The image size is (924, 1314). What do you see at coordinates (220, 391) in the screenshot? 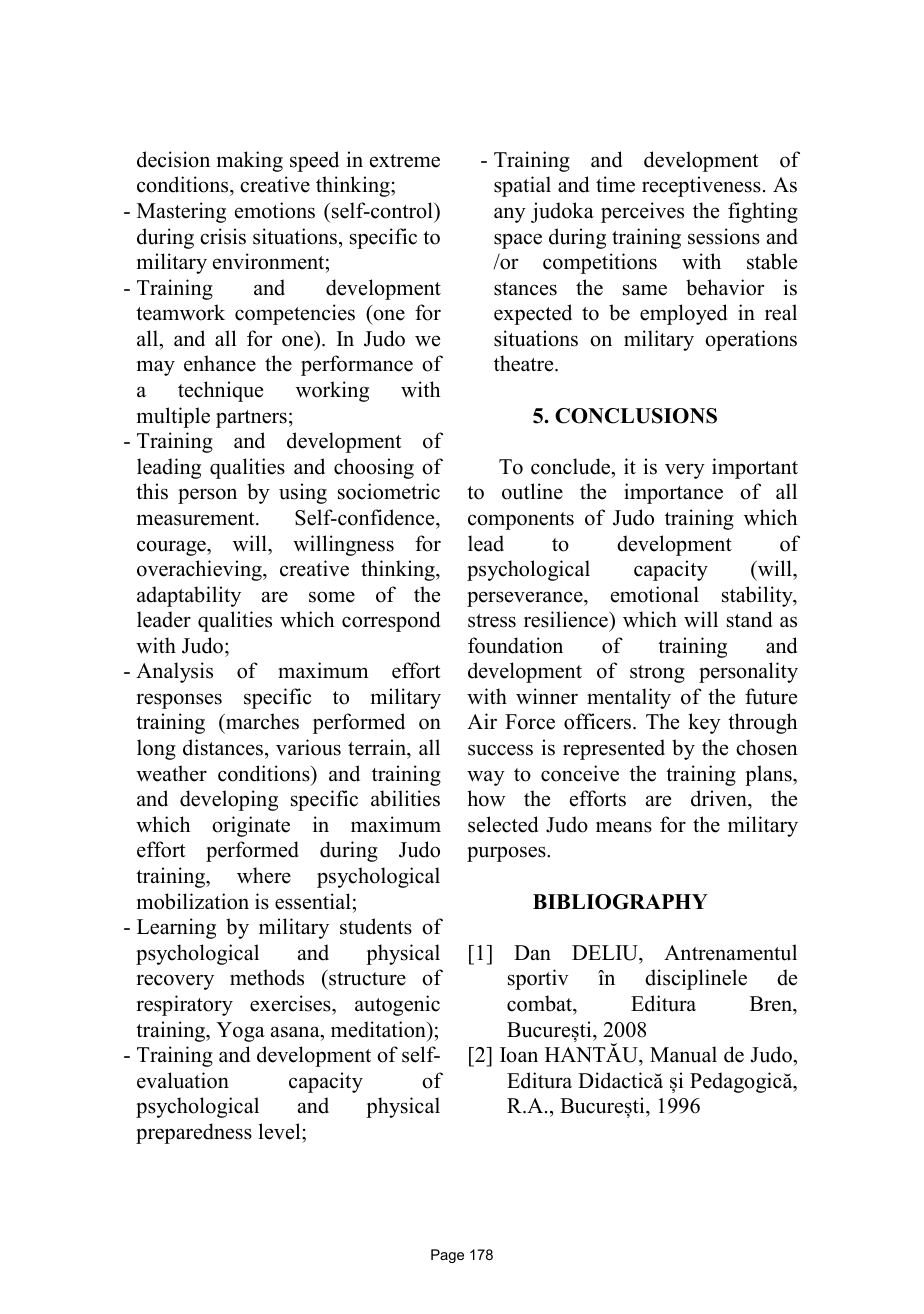
I see `technique` at bounding box center [220, 391].
